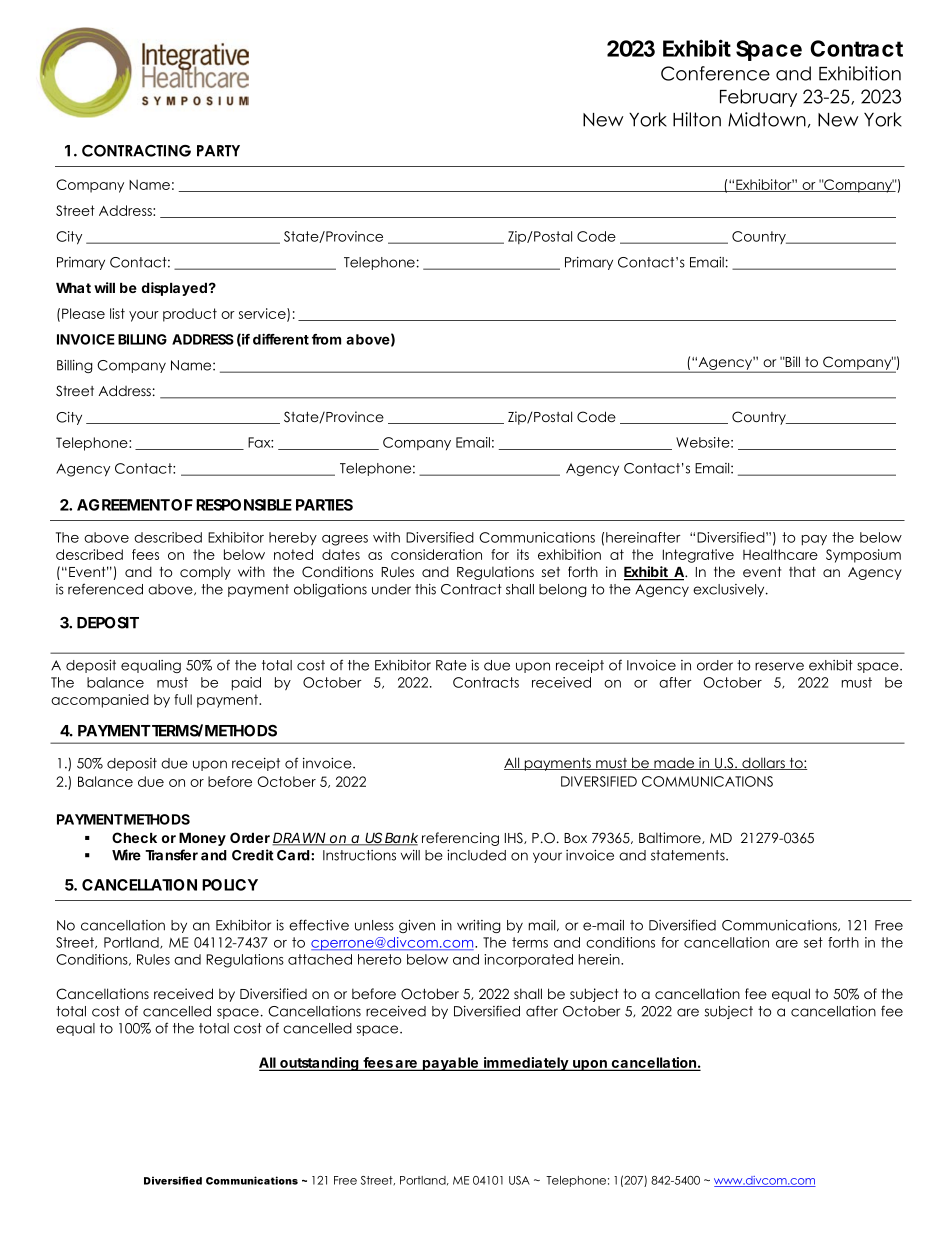 This screenshot has height=1233, width=952. What do you see at coordinates (697, 119) in the screenshot?
I see `Hilton` at bounding box center [697, 119].
